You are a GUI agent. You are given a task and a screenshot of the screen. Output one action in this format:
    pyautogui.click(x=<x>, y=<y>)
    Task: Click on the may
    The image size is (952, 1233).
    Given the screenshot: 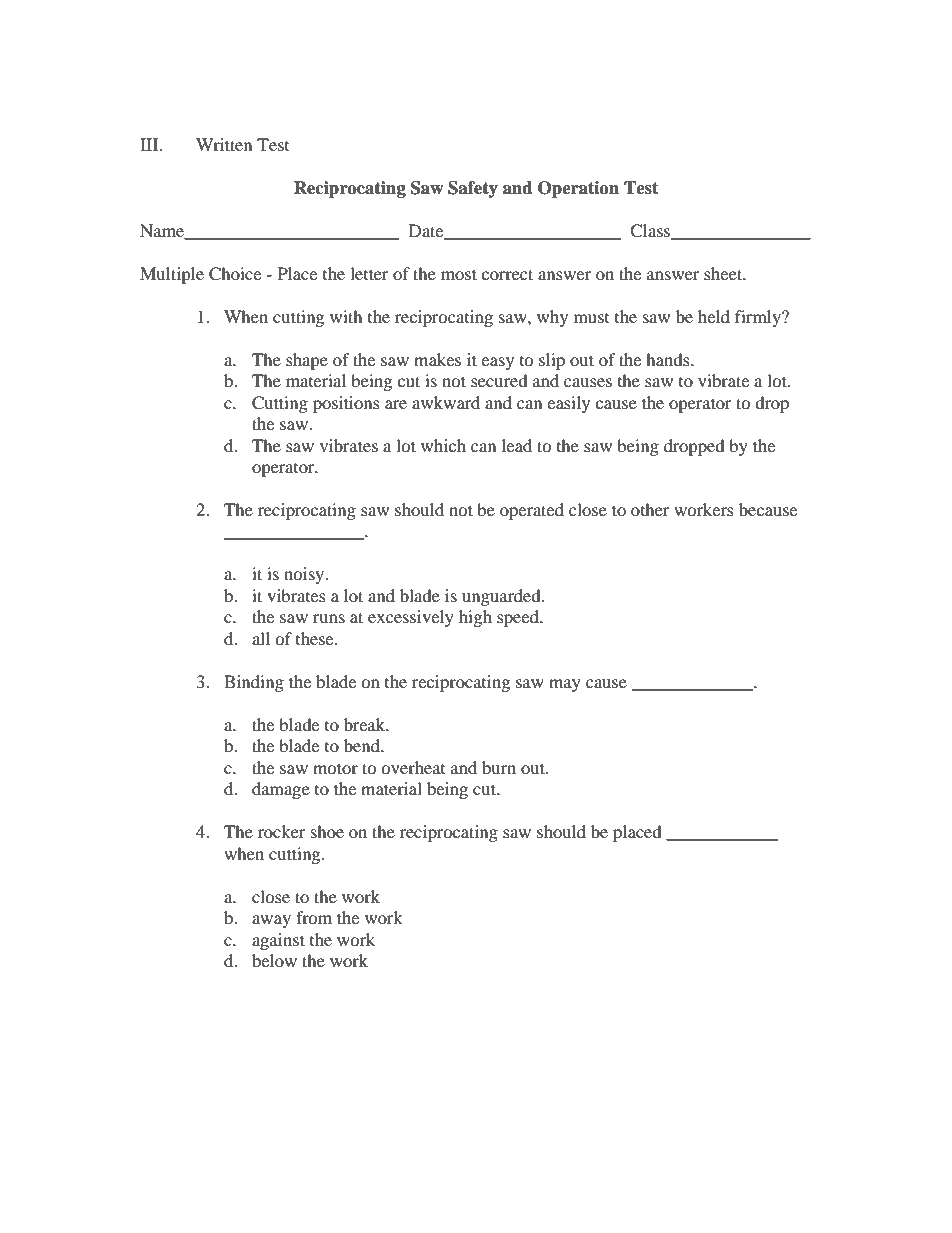 What is the action you would take?
    pyautogui.click(x=565, y=685)
